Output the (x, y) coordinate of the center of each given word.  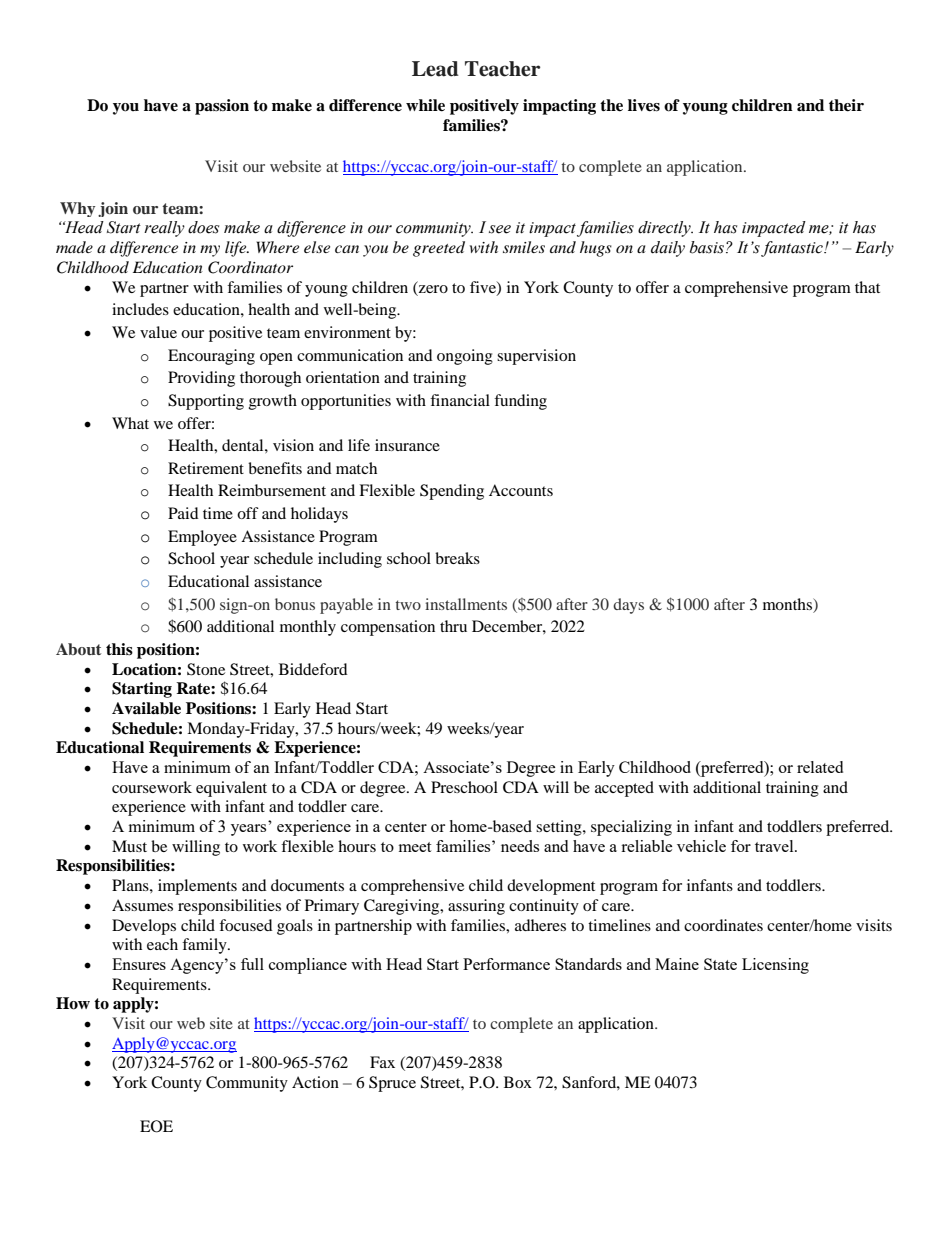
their (846, 105)
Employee (202, 538)
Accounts (521, 490)
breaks (457, 558)
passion (222, 107)
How (73, 1003)
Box (518, 1082)
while (425, 105)
